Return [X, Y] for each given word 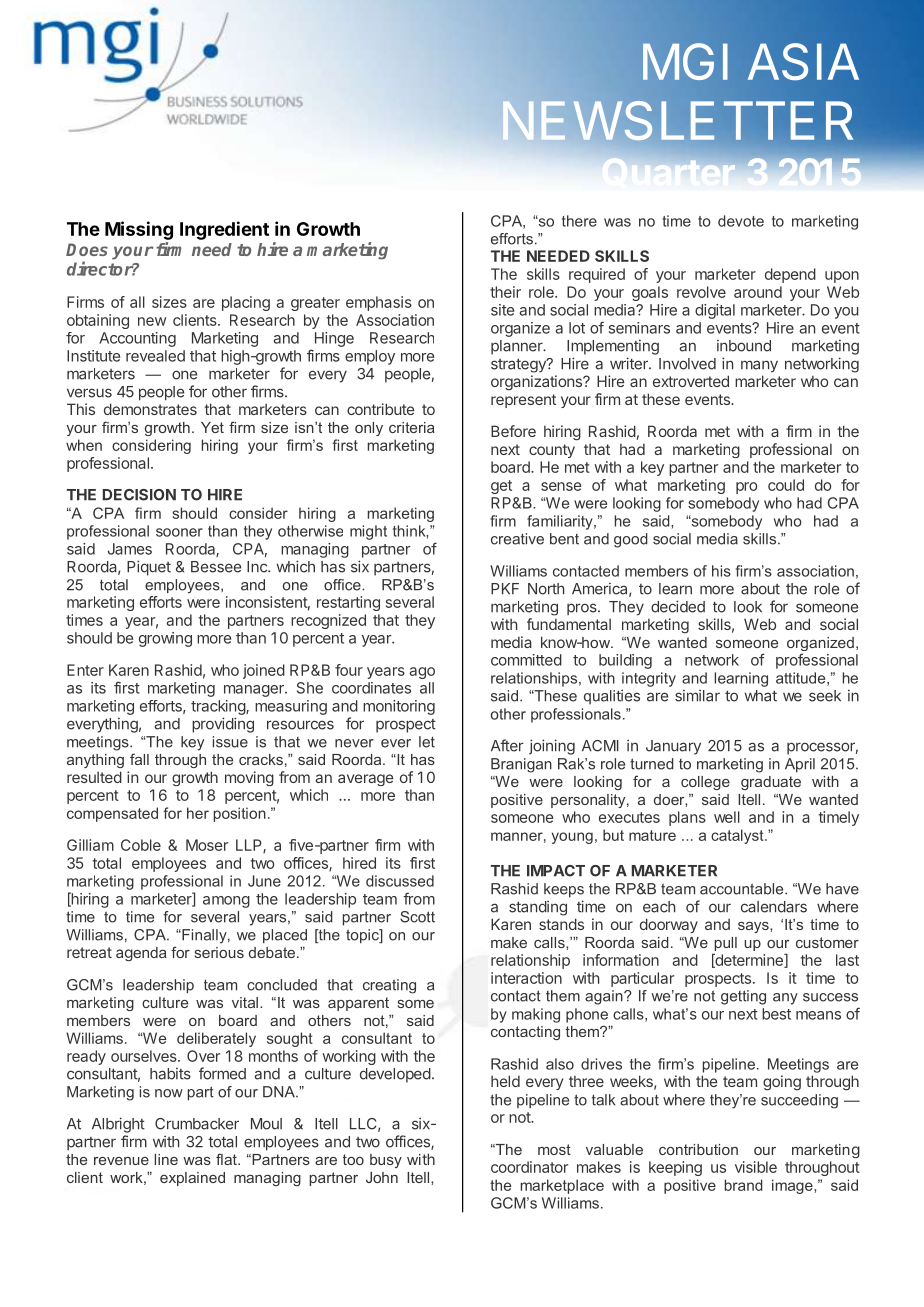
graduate [771, 783]
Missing [139, 230]
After [507, 745]
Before [513, 431]
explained [192, 1179]
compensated [112, 814]
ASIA [803, 62]
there [579, 221]
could [786, 485]
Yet [212, 427]
